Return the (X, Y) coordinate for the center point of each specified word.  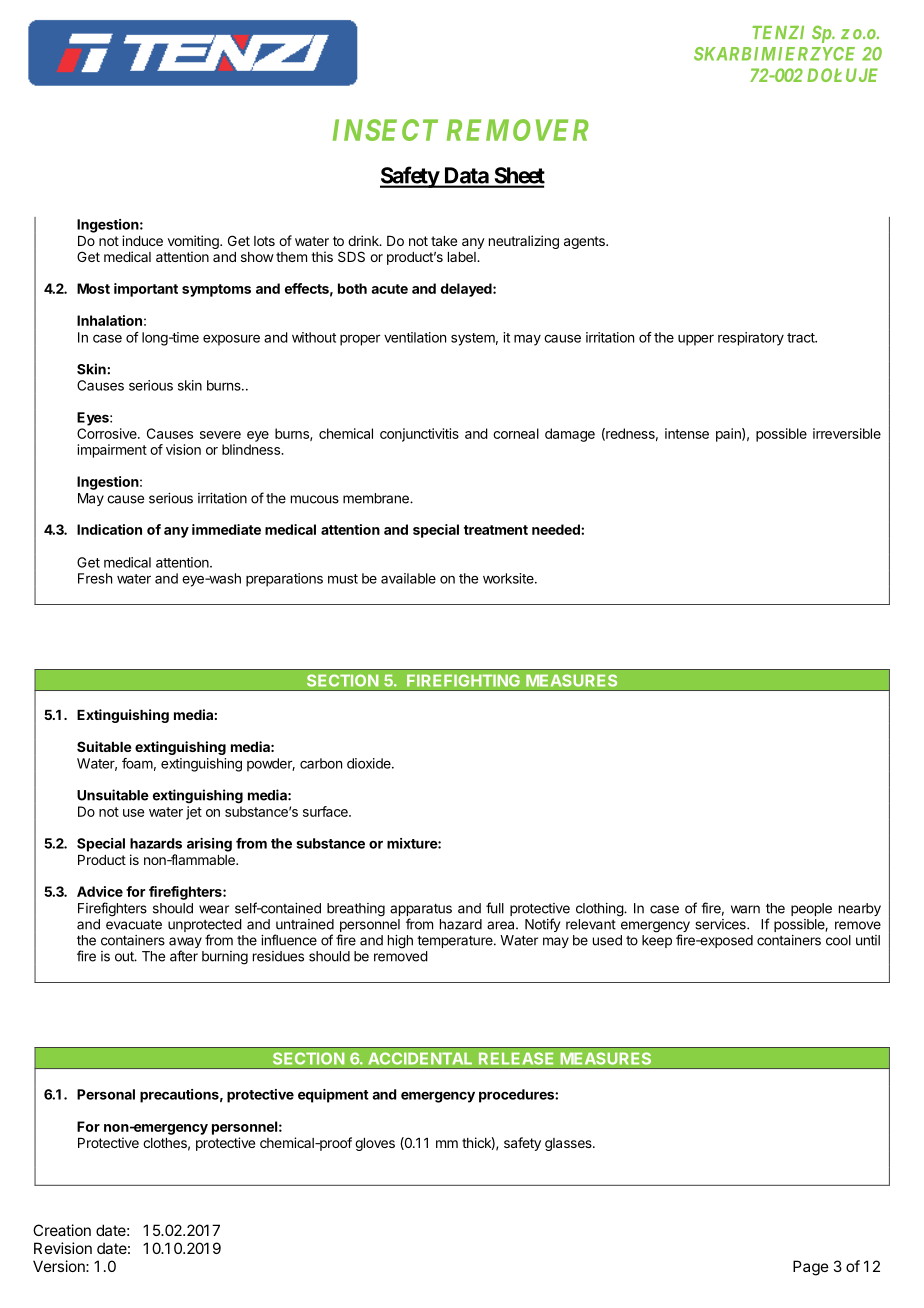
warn (745, 909)
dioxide (370, 763)
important (146, 290)
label (463, 257)
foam (137, 763)
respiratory (751, 339)
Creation (62, 1230)
